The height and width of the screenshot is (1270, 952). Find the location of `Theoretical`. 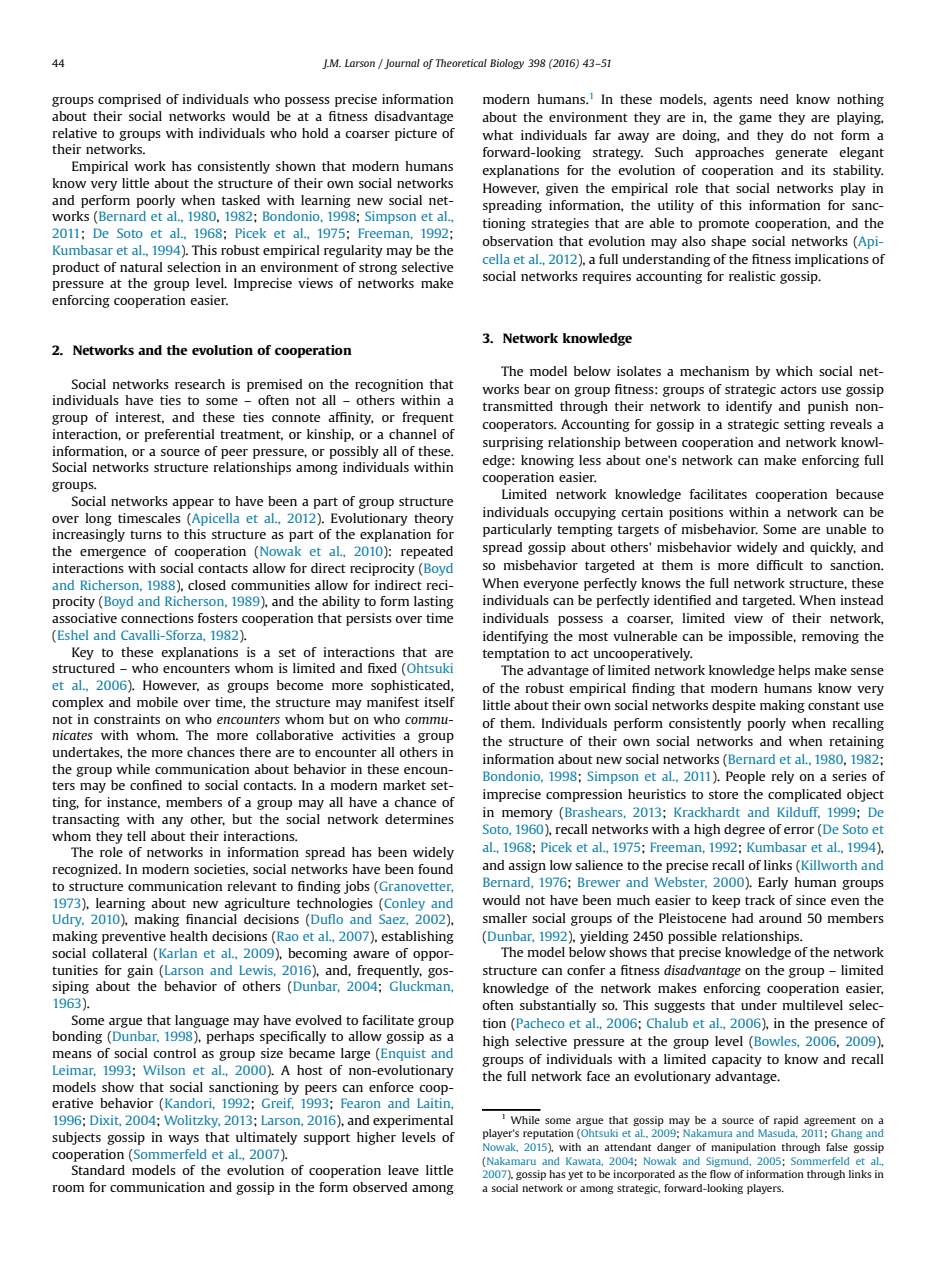

Theoretical is located at coordinates (461, 63).
